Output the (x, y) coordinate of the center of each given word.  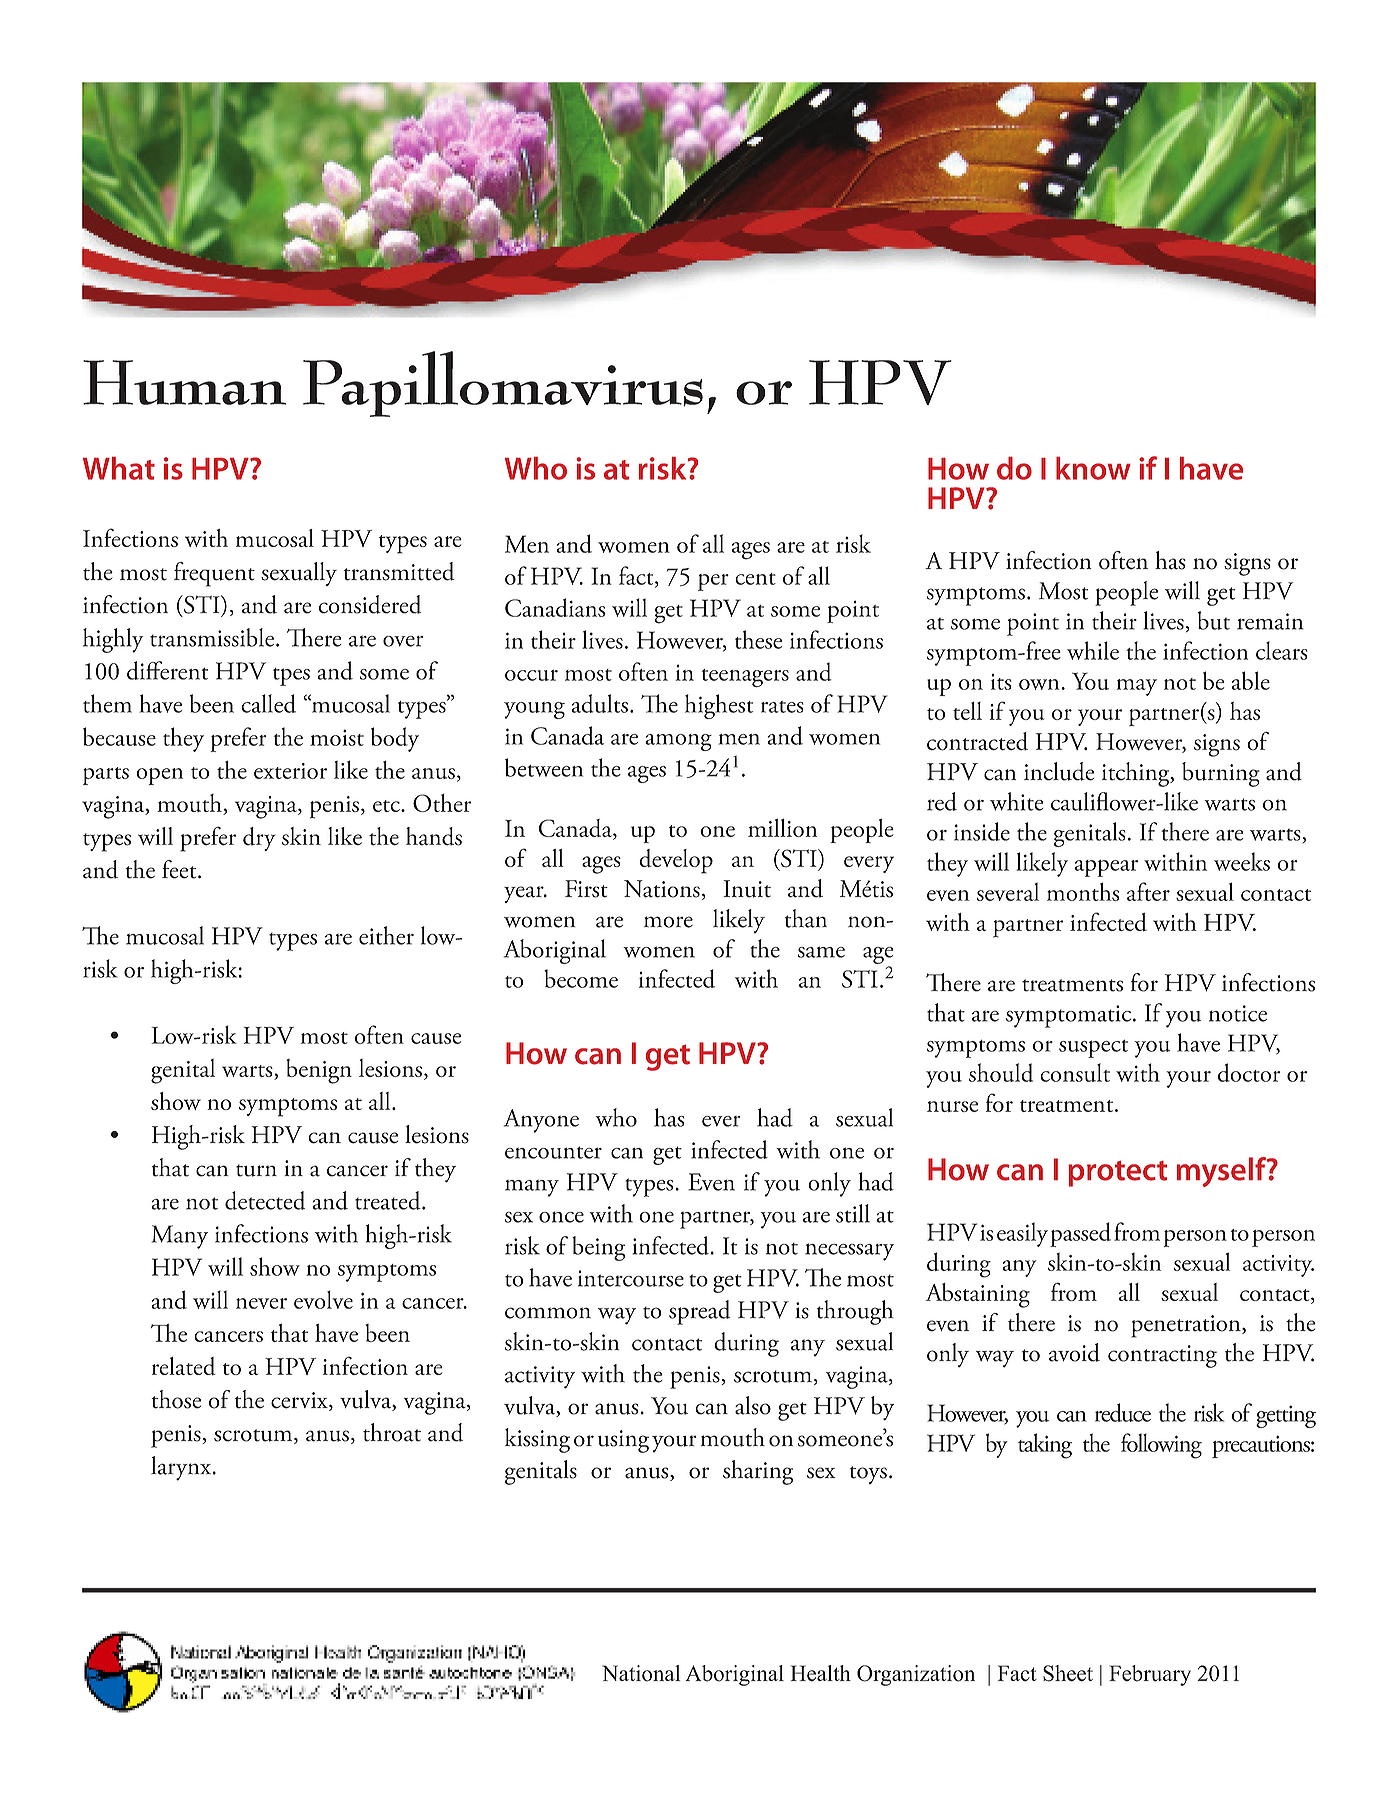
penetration (1187, 1326)
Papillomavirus (503, 384)
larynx (182, 1468)
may (1136, 687)
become (581, 978)
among (678, 742)
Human (184, 382)
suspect (1093, 1049)
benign (319, 1071)
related (184, 1366)
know (1093, 468)
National (641, 1673)
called (268, 703)
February (1150, 1675)
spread (699, 1312)
